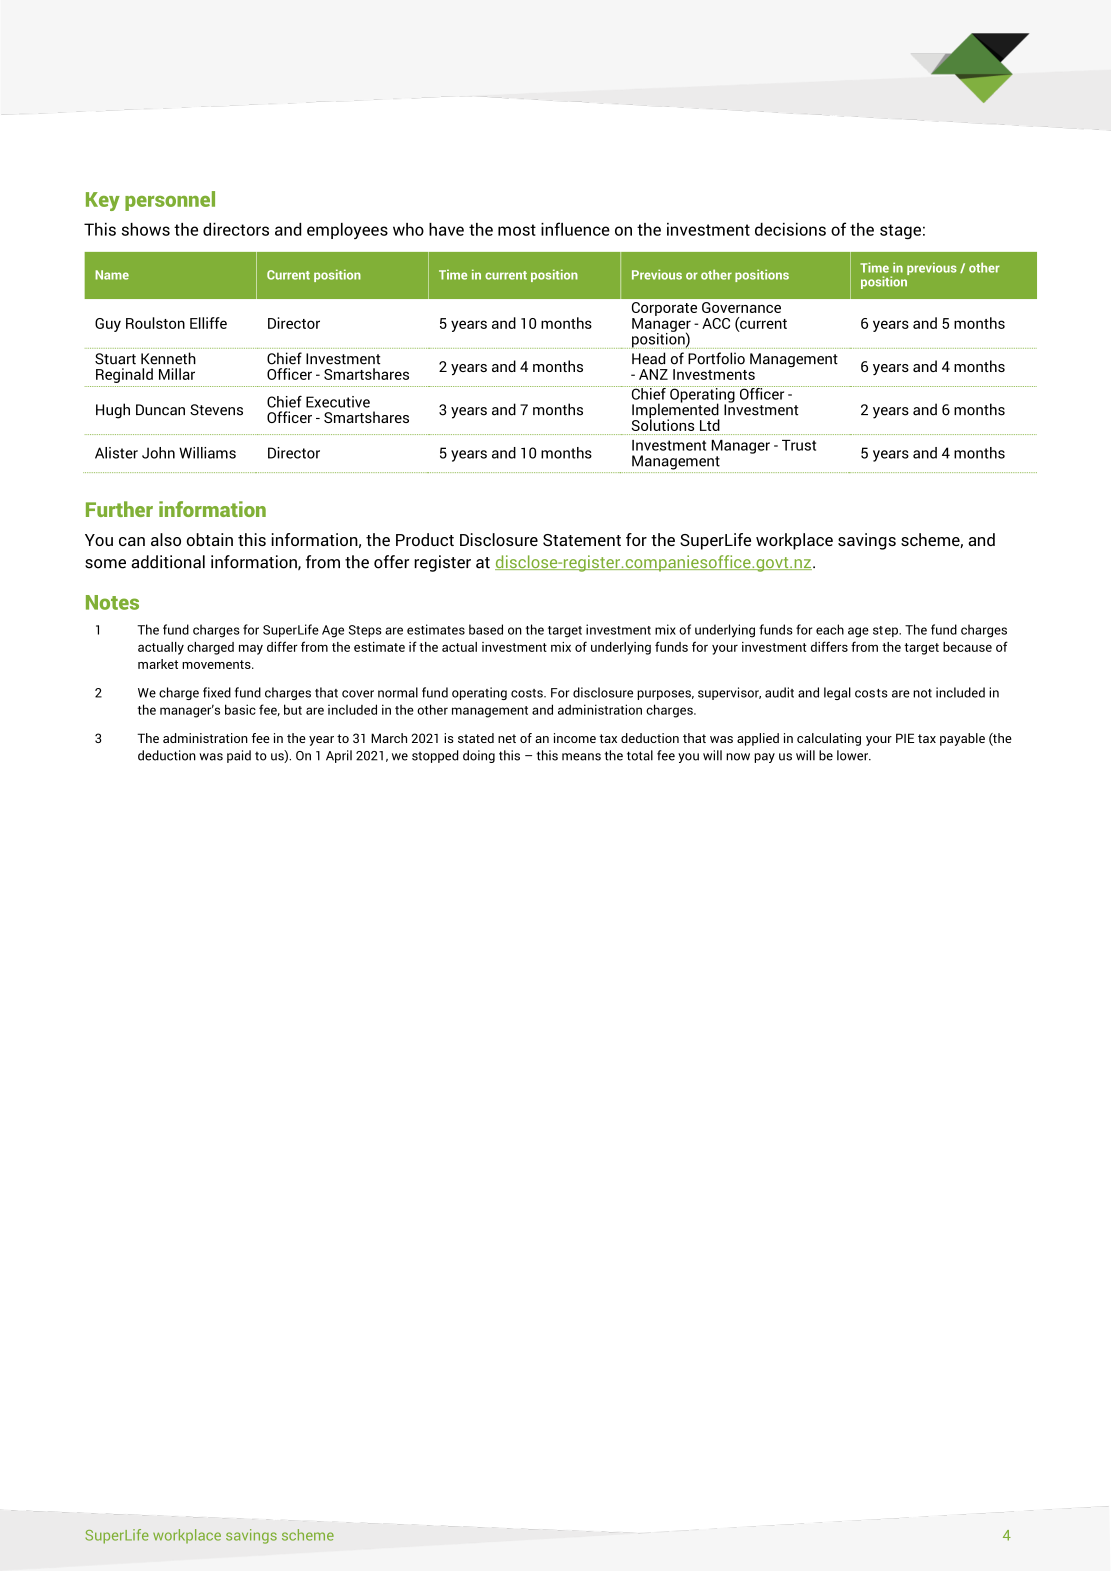 The width and height of the document is (1111, 1571). I want to click on stage, so click(900, 232).
